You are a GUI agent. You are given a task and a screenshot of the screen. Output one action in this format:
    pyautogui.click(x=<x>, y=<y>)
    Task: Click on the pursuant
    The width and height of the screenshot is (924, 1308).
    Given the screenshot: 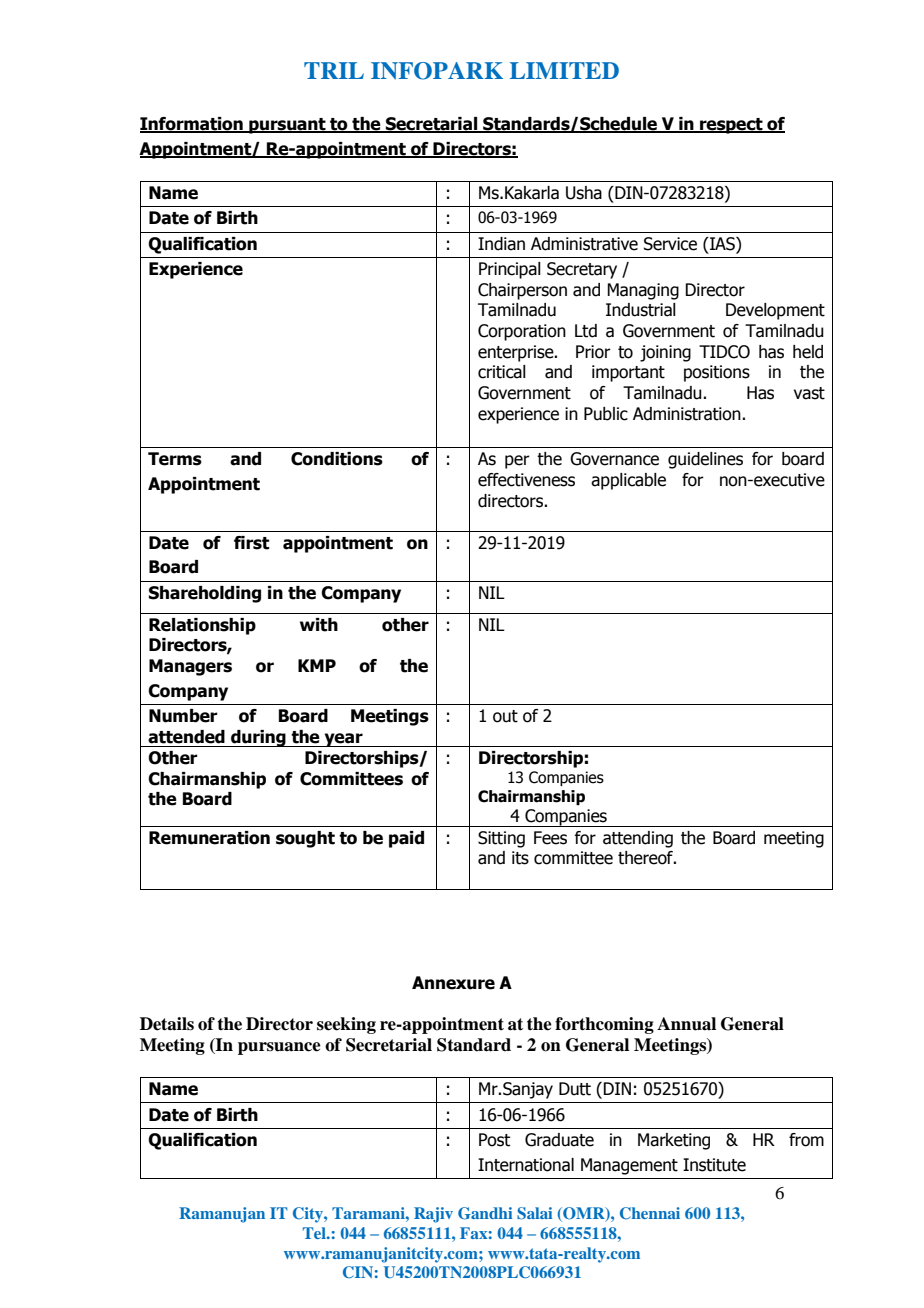 What is the action you would take?
    pyautogui.click(x=287, y=126)
